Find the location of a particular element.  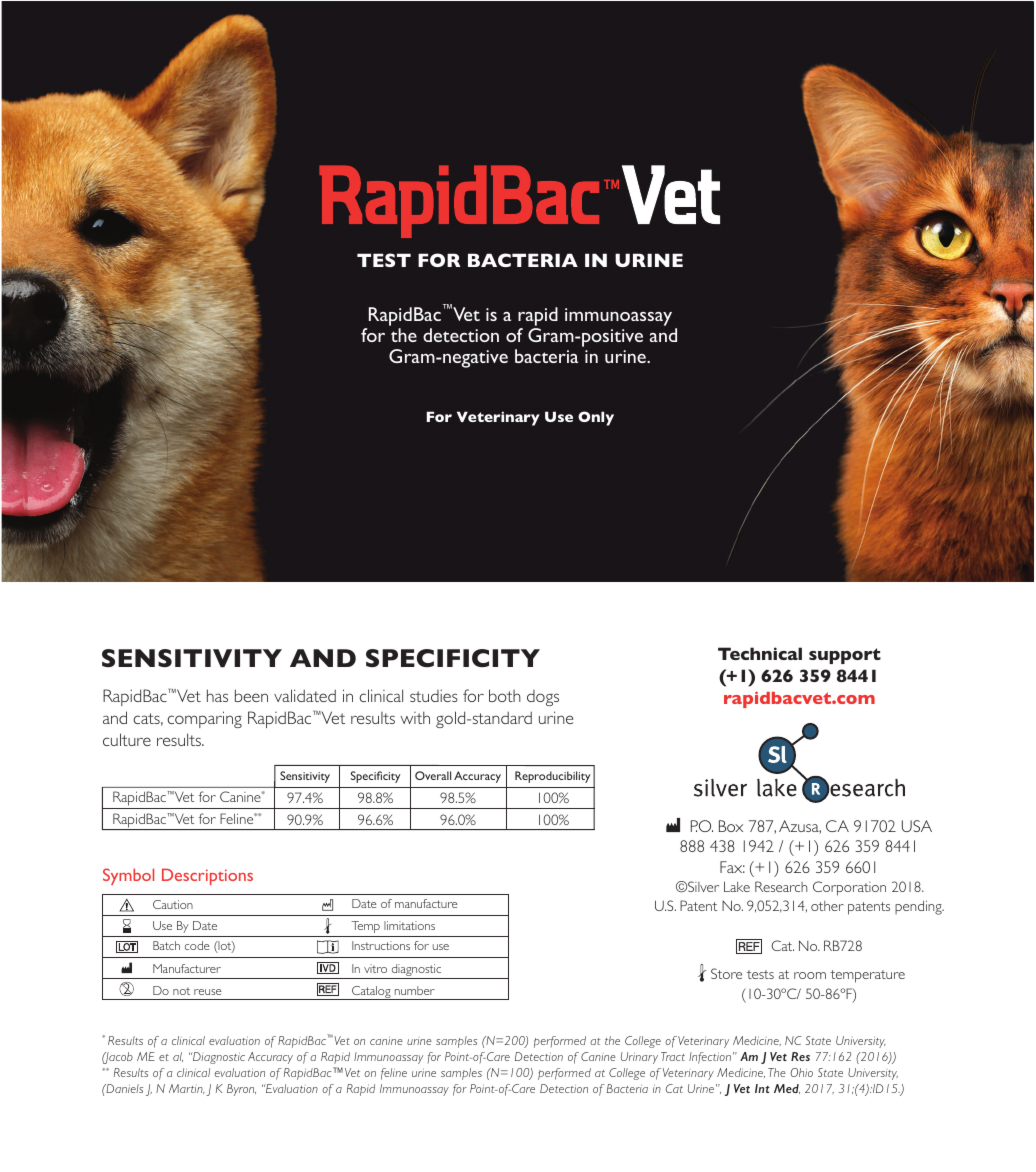

Urinary is located at coordinates (639, 1058).
